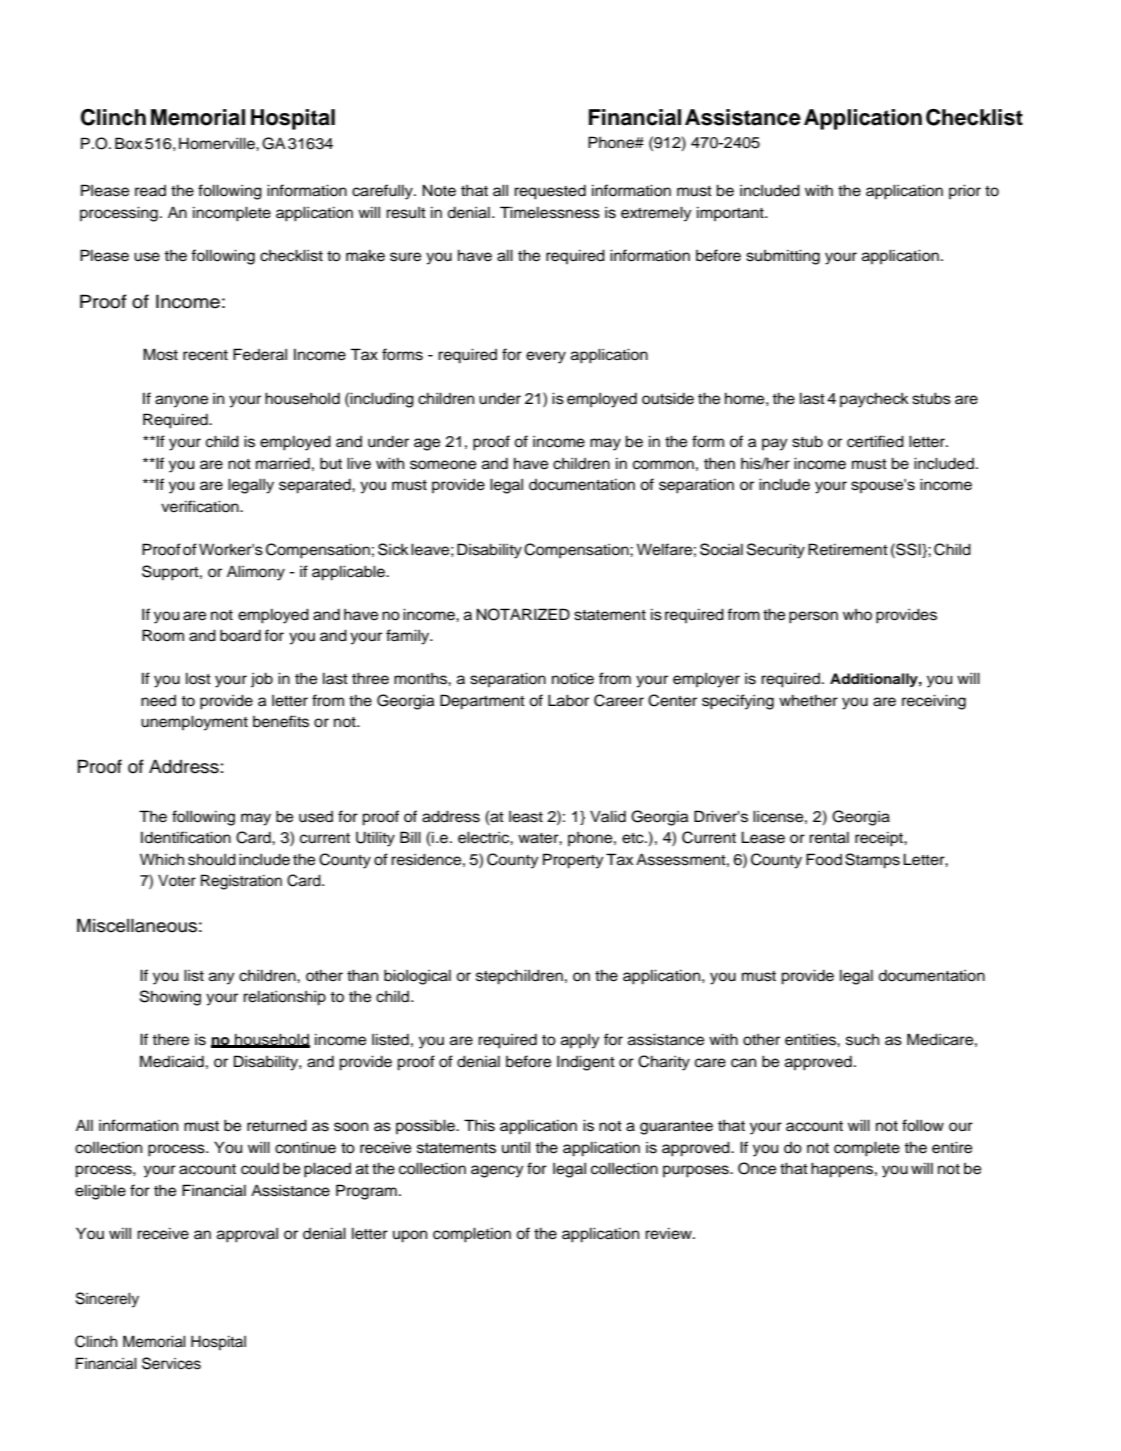 Image resolution: width=1121 pixels, height=1451 pixels. Describe the element at coordinates (177, 880) in the screenshot. I see `Voter` at that location.
